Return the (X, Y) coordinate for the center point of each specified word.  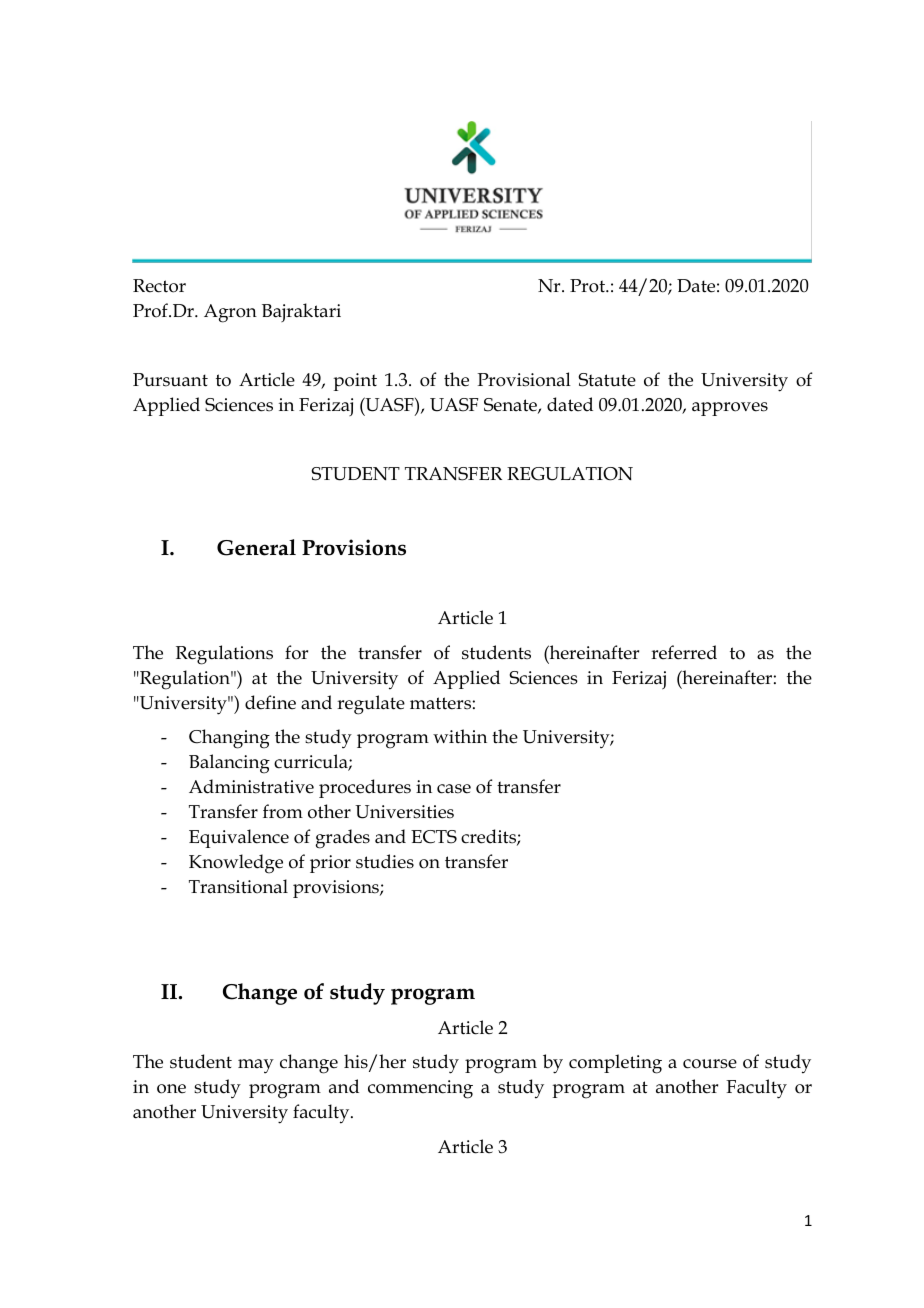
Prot (588, 286)
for (296, 652)
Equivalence (239, 838)
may (256, 1066)
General (256, 547)
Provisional (524, 379)
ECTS (434, 837)
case (454, 789)
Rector (159, 286)
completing (615, 1064)
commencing (420, 1089)
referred (684, 652)
